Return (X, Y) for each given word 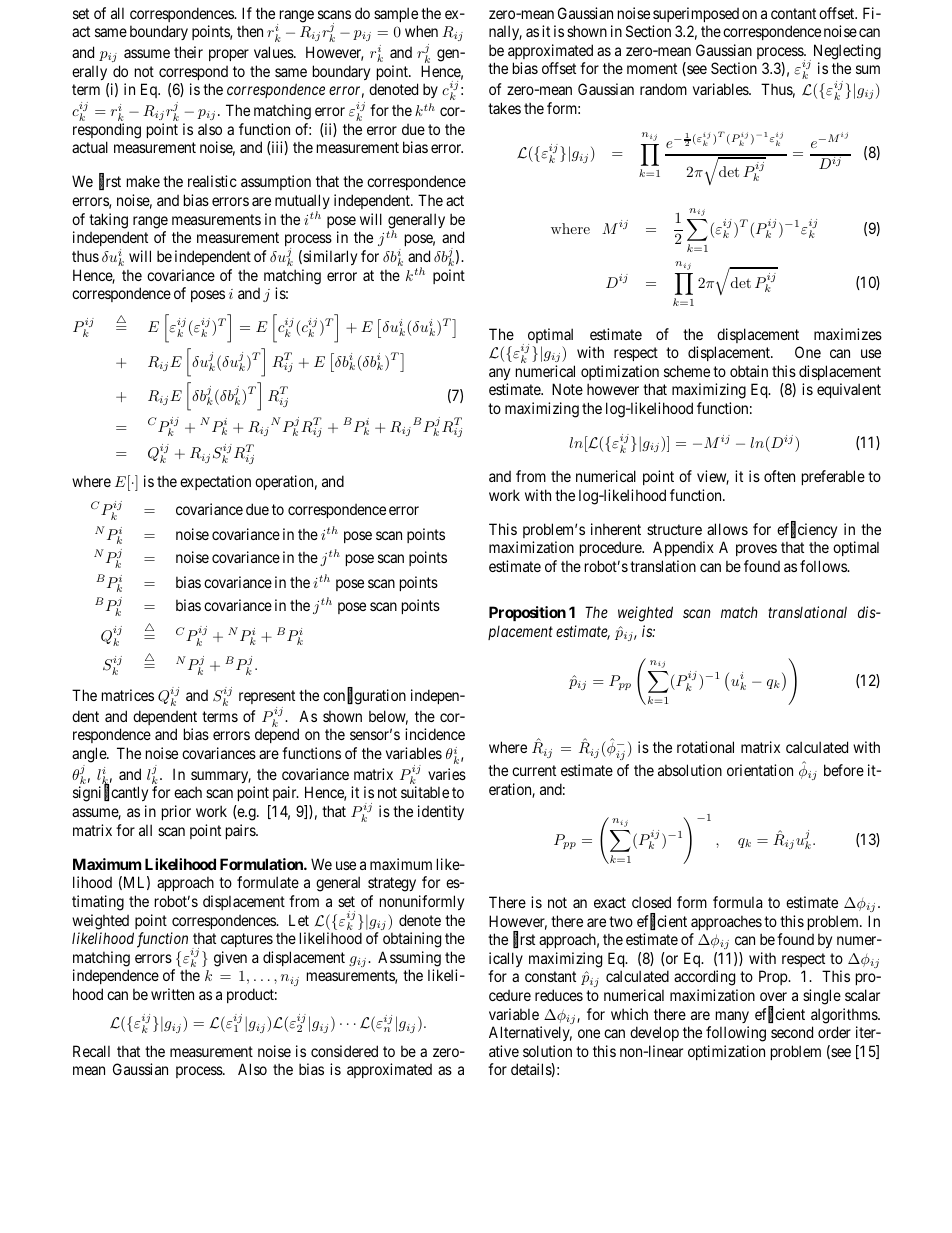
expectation (215, 482)
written (172, 994)
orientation (760, 770)
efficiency (807, 530)
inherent (616, 529)
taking (108, 221)
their (188, 52)
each (188, 792)
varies (447, 774)
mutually (302, 203)
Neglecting (847, 52)
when (421, 31)
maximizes (848, 334)
